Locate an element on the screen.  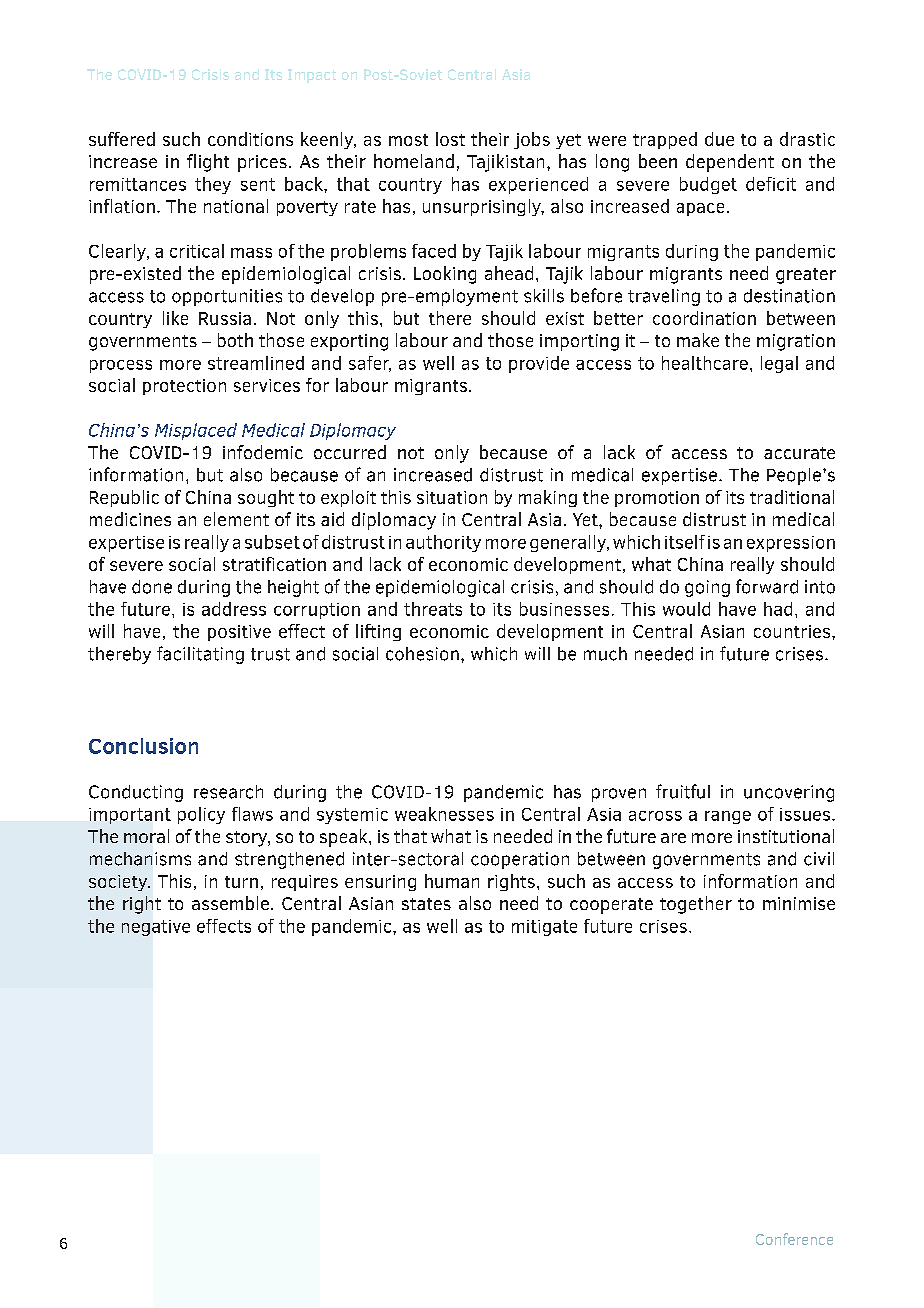
turn is located at coordinates (241, 882).
